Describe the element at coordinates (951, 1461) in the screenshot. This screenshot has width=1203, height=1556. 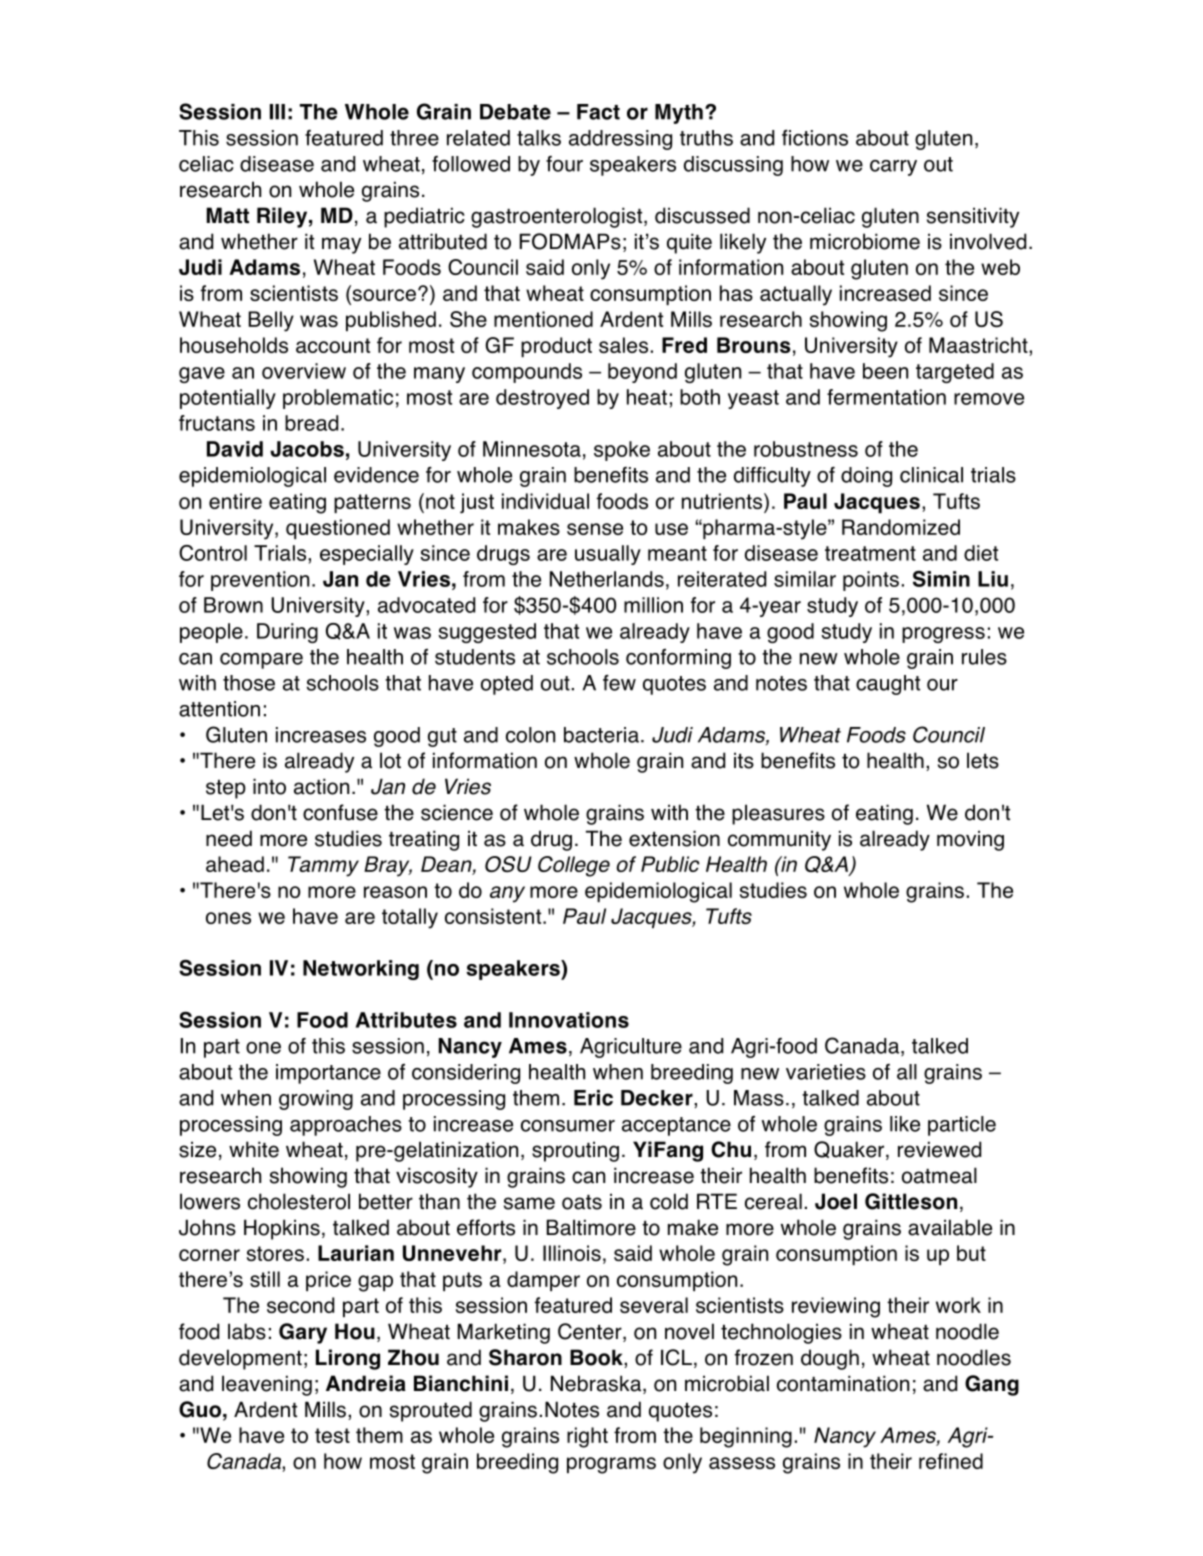
I see `refined` at that location.
